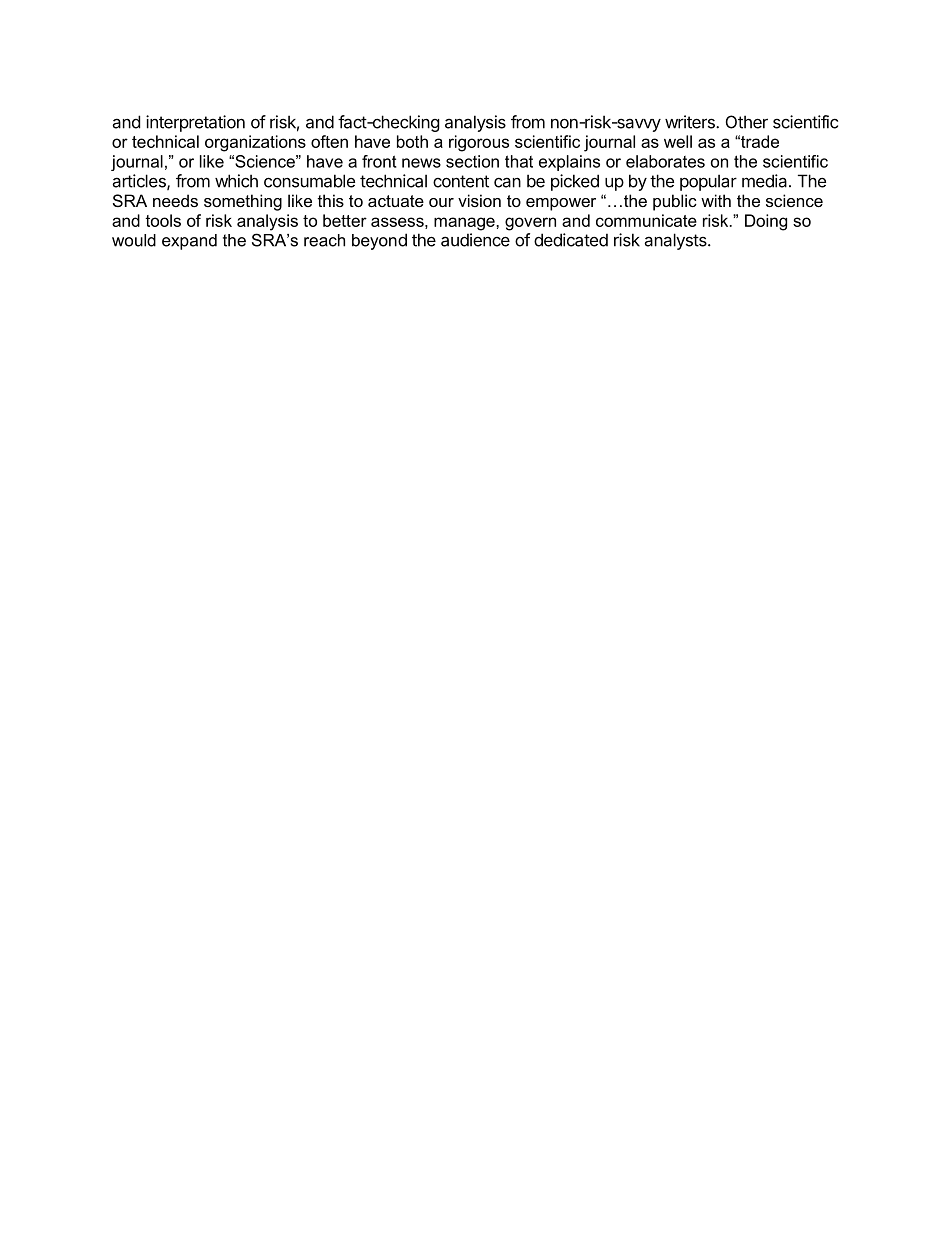  What do you see at coordinates (189, 242) in the image?
I see `expand` at bounding box center [189, 242].
